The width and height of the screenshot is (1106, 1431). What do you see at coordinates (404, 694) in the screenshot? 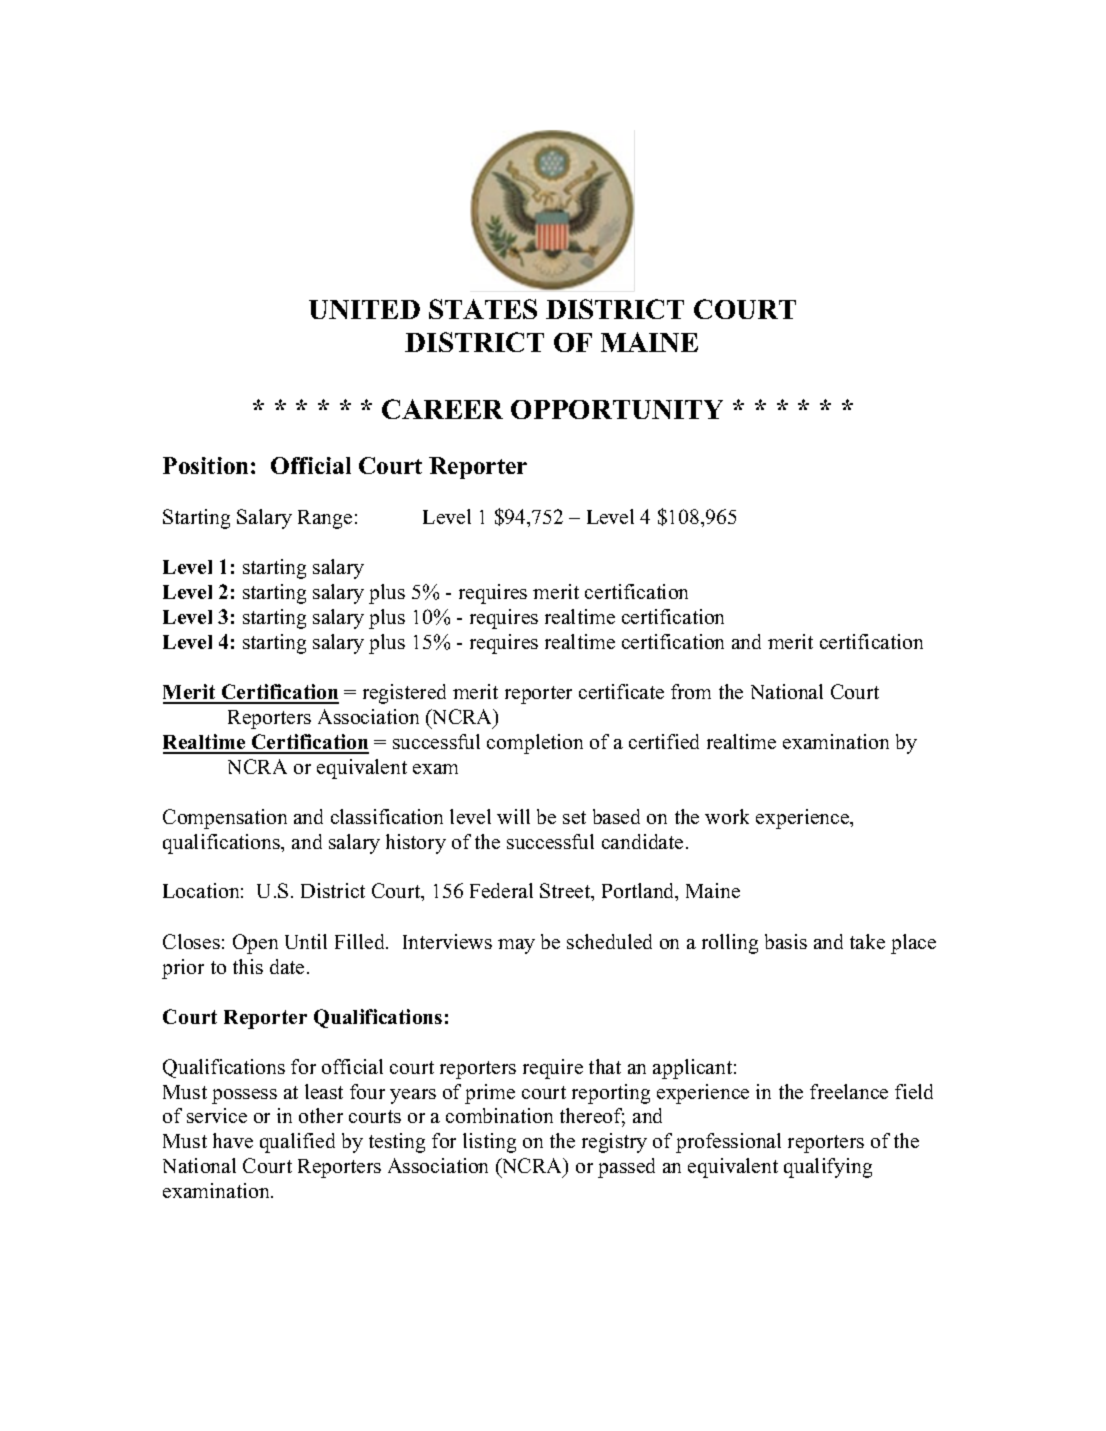
I see `registered` at bounding box center [404, 694].
